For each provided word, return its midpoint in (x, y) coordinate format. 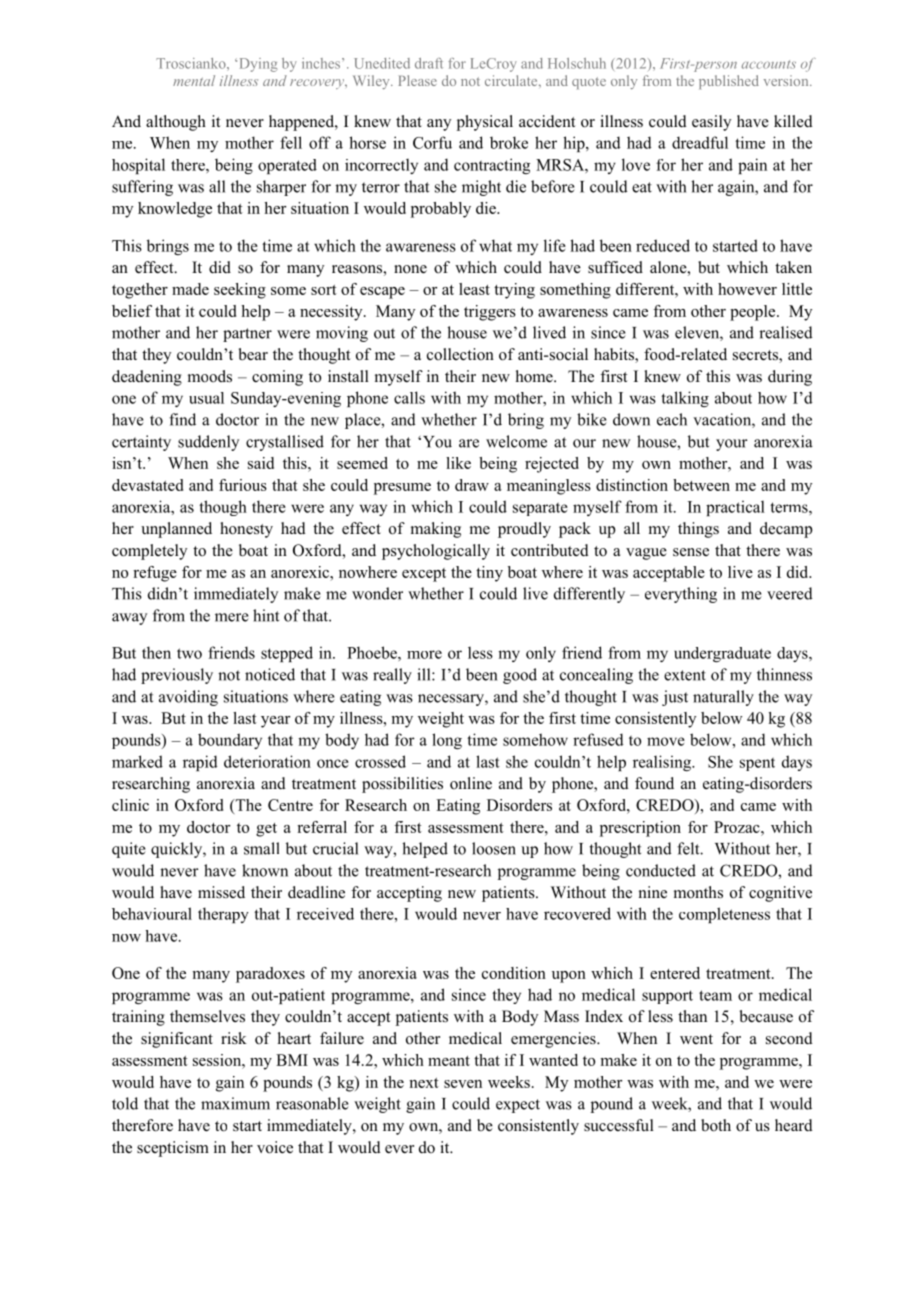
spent (757, 764)
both (716, 1125)
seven (463, 1084)
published (729, 82)
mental (194, 80)
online (471, 783)
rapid (200, 763)
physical (485, 123)
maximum (235, 1103)
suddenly (208, 443)
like (458, 463)
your (732, 445)
